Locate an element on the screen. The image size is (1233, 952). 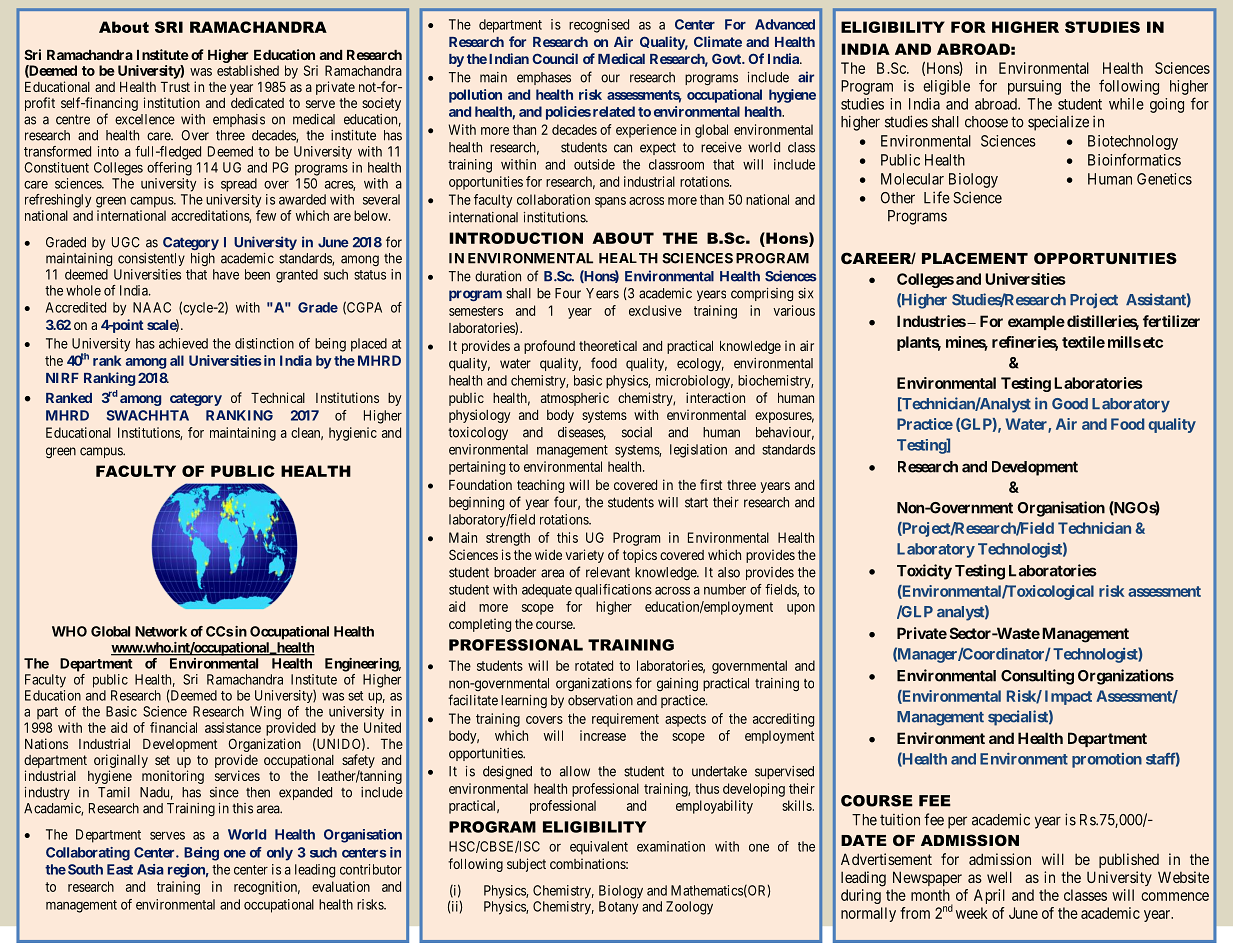
Good is located at coordinates (1070, 404).
